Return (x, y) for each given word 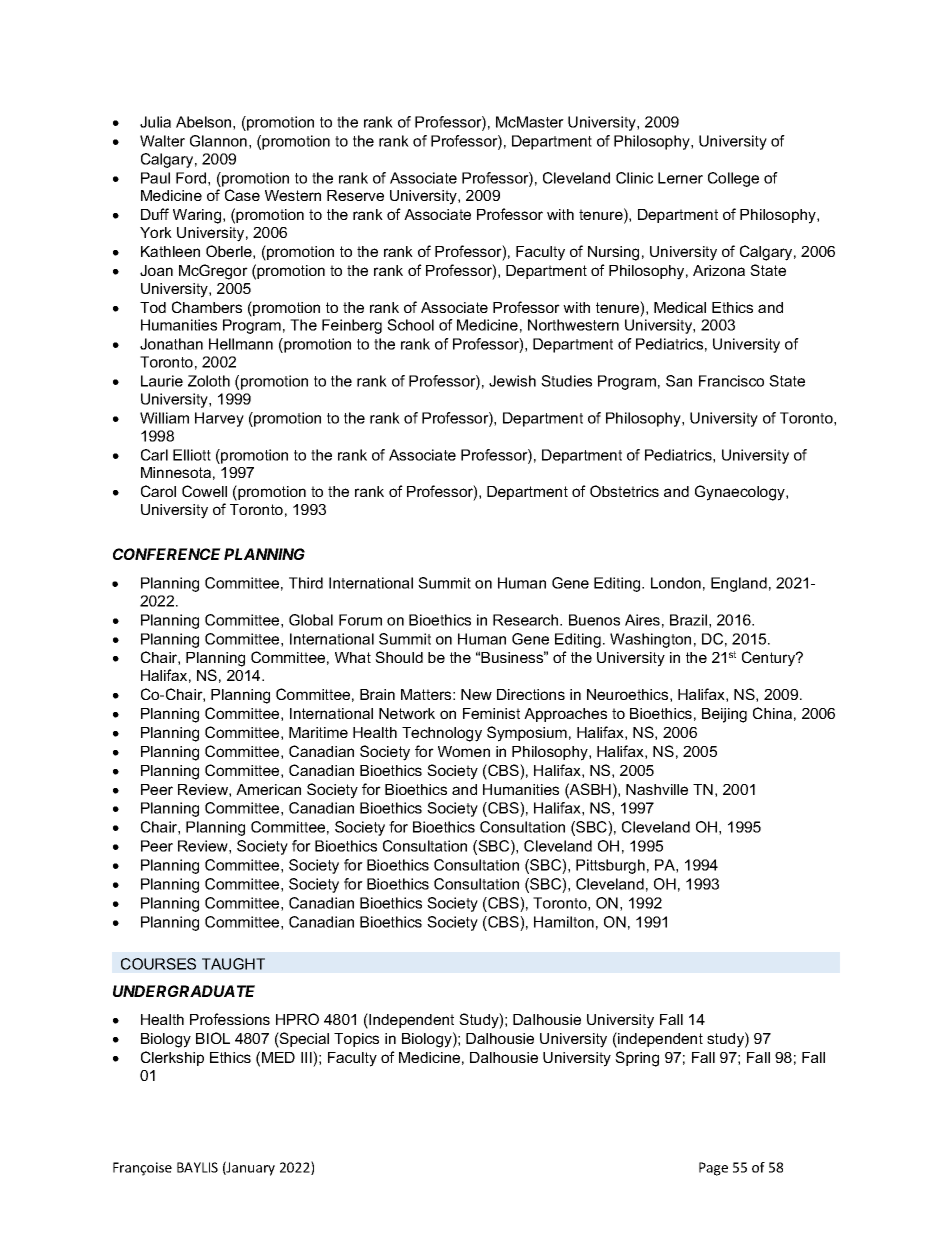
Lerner (680, 178)
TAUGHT (233, 964)
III (307, 1057)
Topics (356, 1040)
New (476, 694)
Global (311, 620)
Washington (650, 640)
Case (242, 195)
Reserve (355, 195)
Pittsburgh (610, 866)
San (679, 381)
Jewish (512, 381)
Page (713, 1169)
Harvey (219, 419)
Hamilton (564, 922)
